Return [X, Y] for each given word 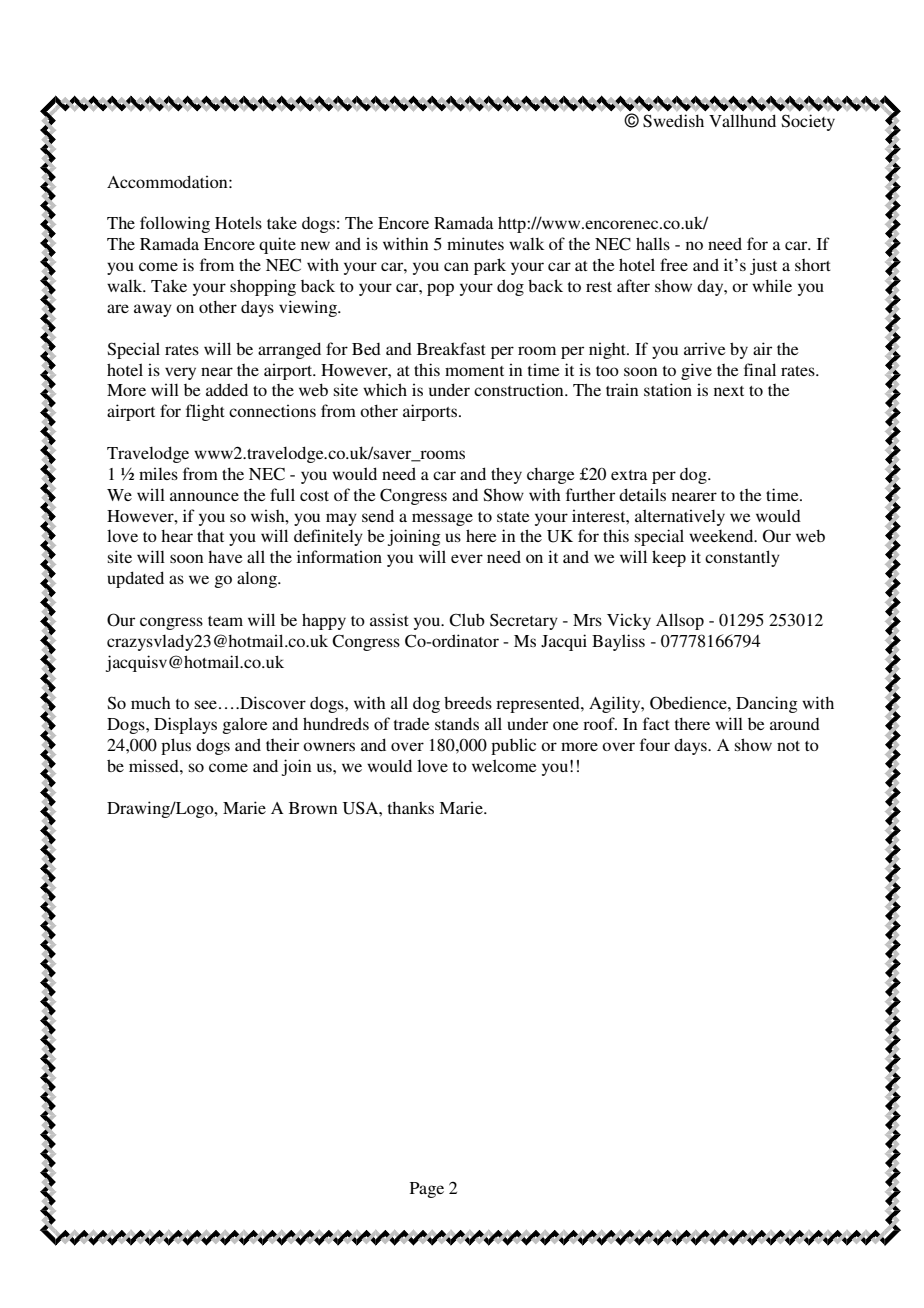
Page [427, 1190]
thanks [411, 807]
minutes [475, 243]
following [175, 224]
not [788, 746]
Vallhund [742, 120]
